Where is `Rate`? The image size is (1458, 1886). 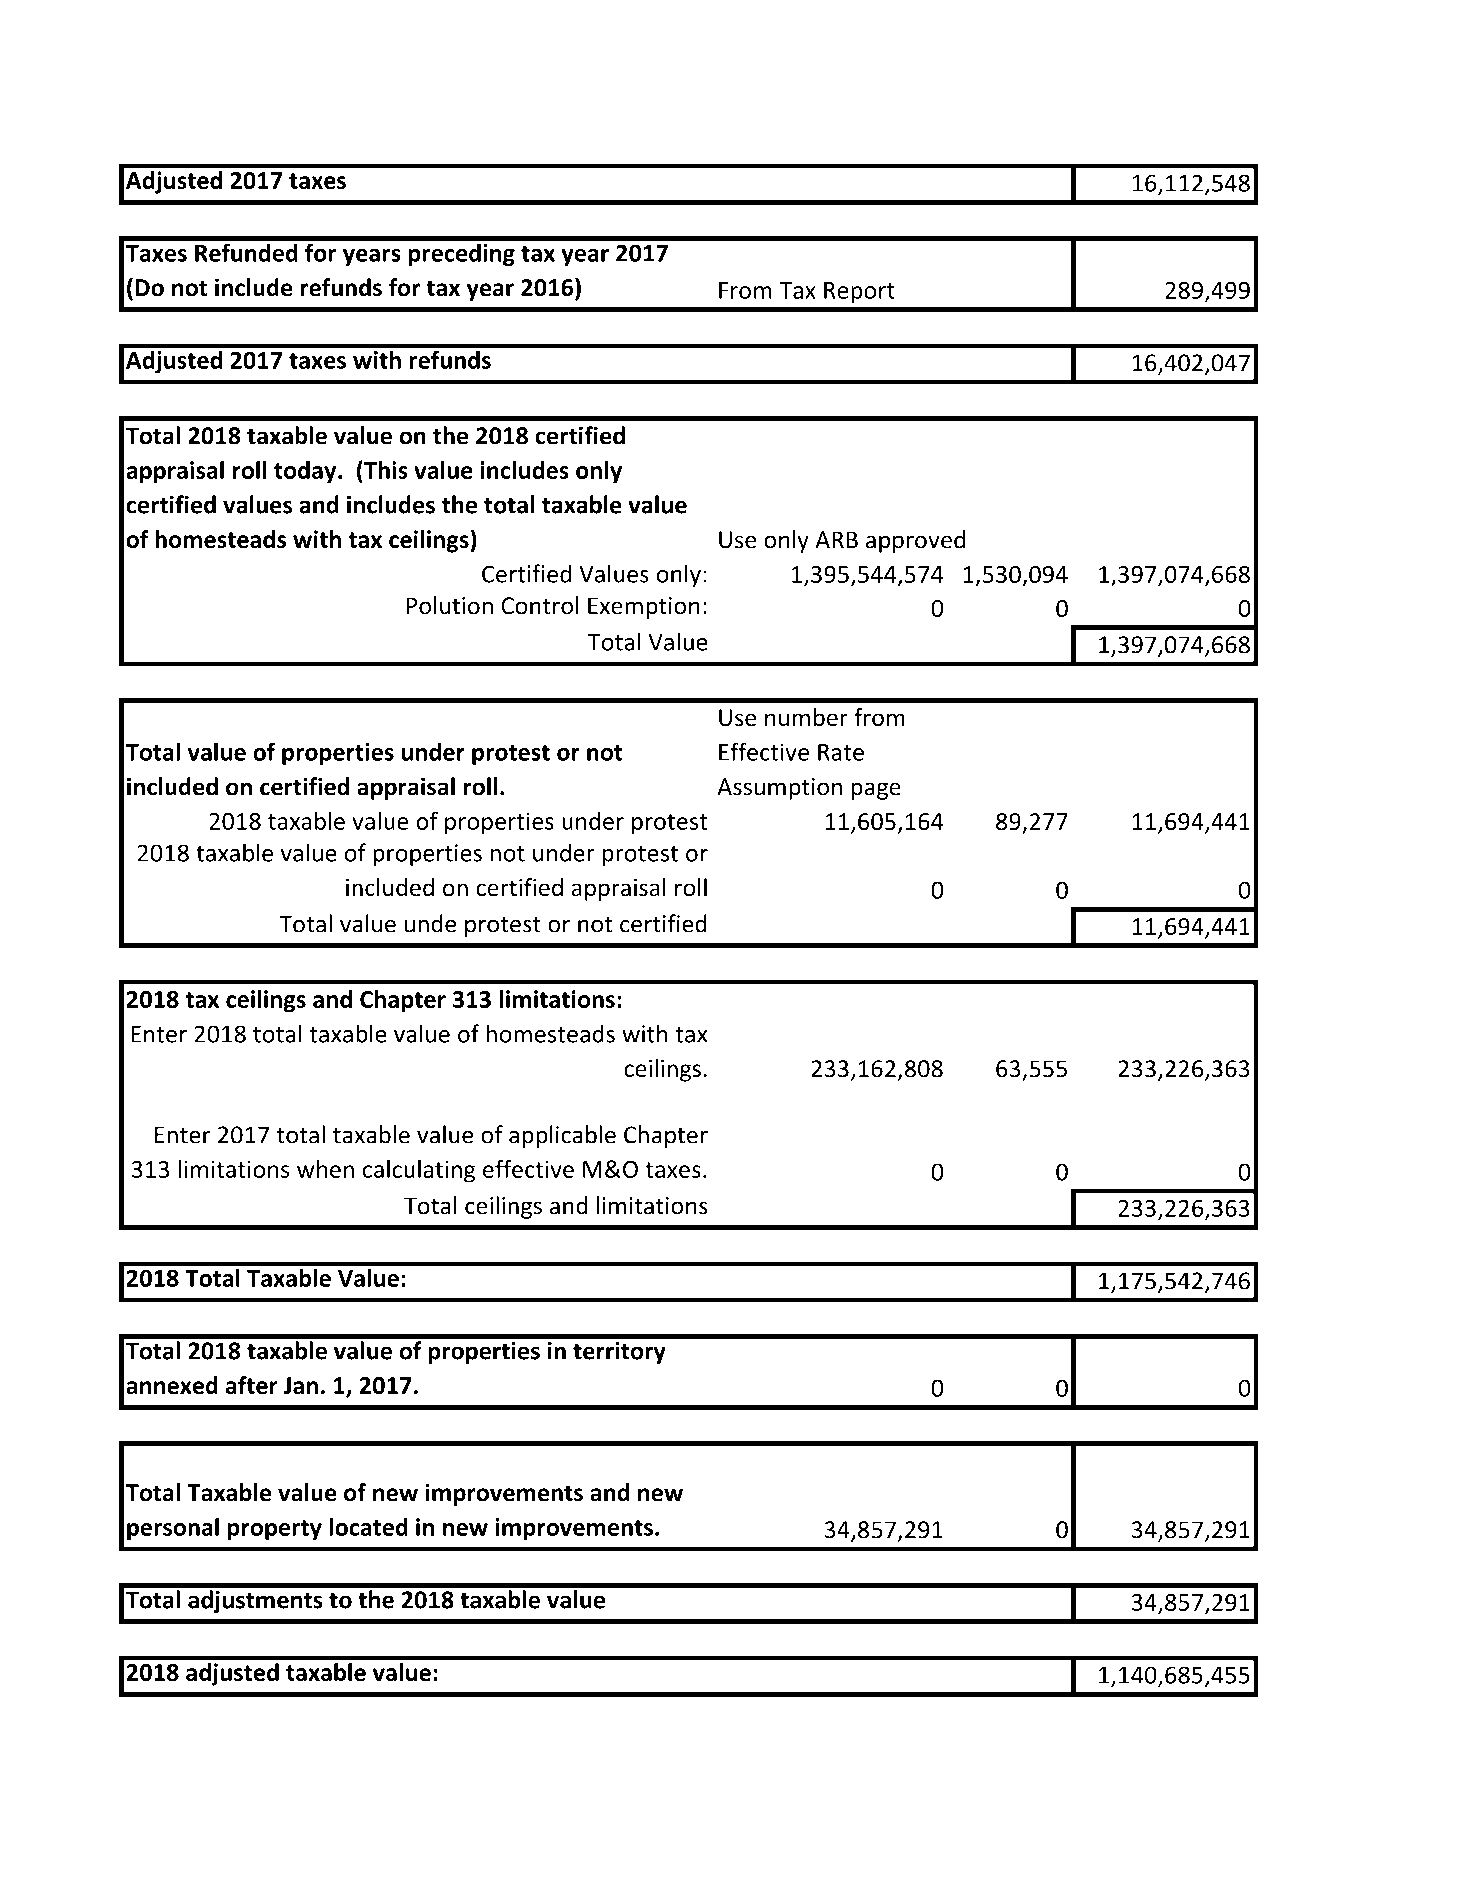
Rate is located at coordinates (841, 752).
